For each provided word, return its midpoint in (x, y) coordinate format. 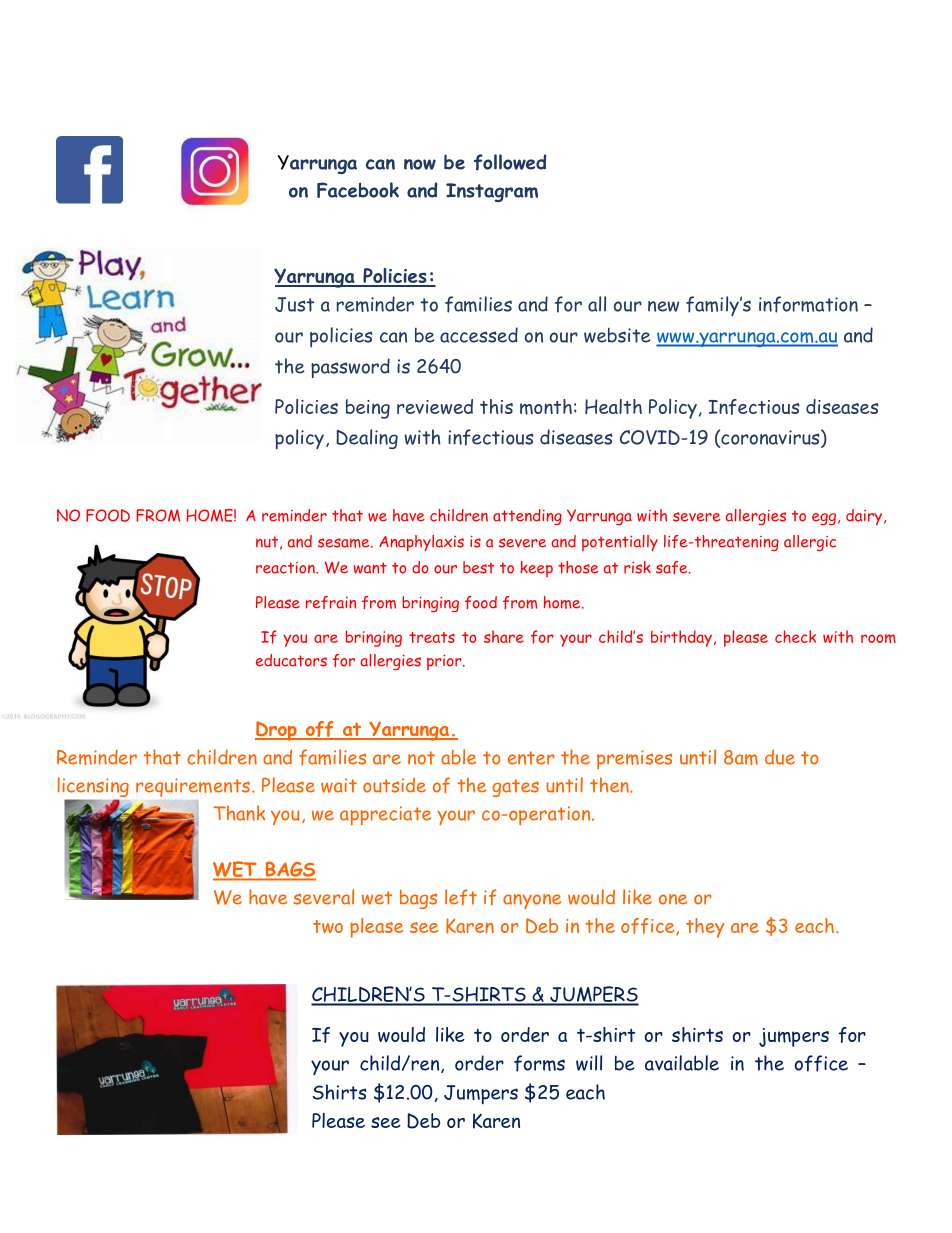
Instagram (492, 192)
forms (539, 1063)
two (328, 926)
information (808, 304)
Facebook (358, 190)
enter (531, 758)
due (780, 757)
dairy (865, 517)
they (705, 928)
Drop (277, 731)
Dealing (367, 439)
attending (527, 517)
